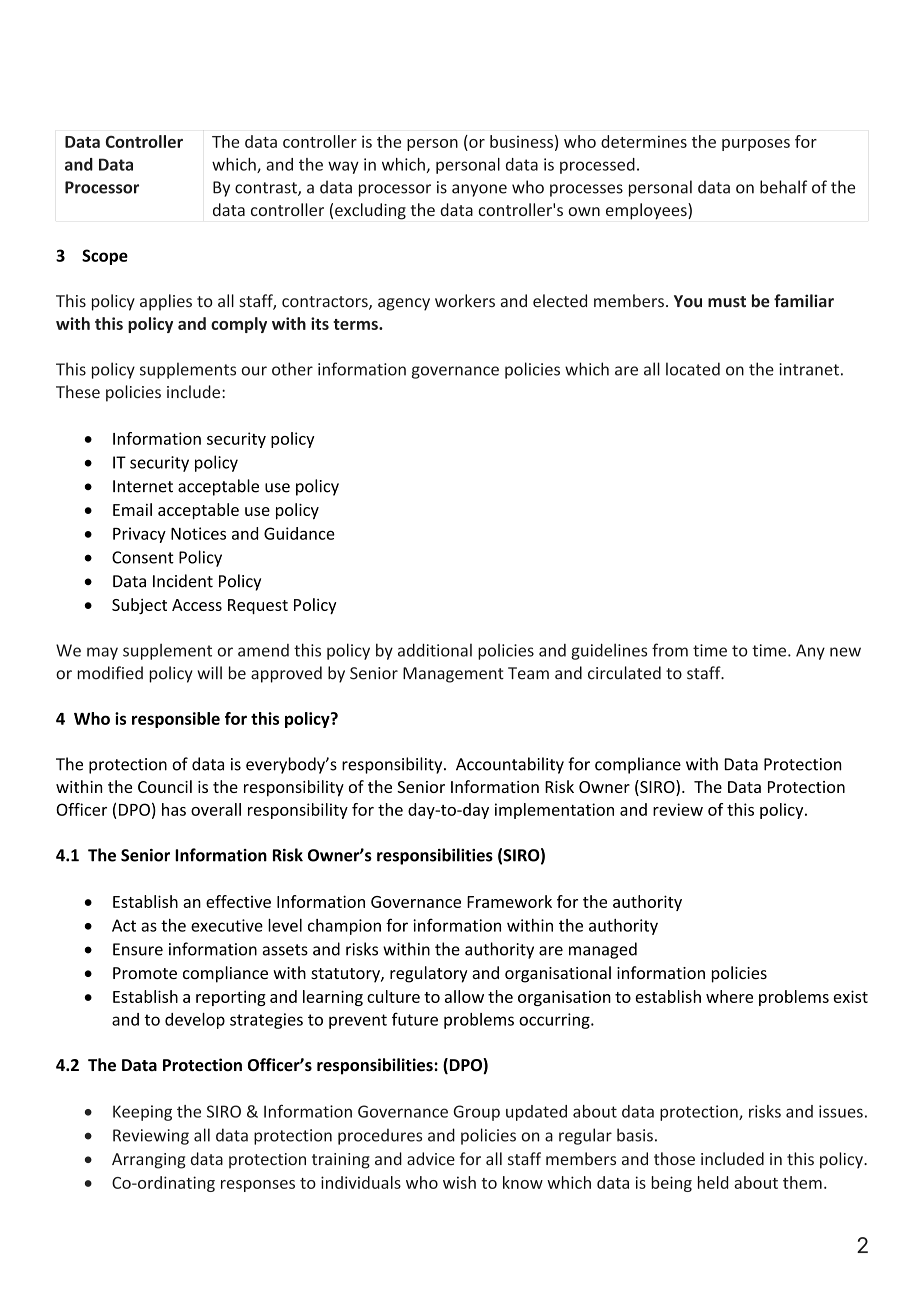  I want to click on managed, so click(603, 950).
